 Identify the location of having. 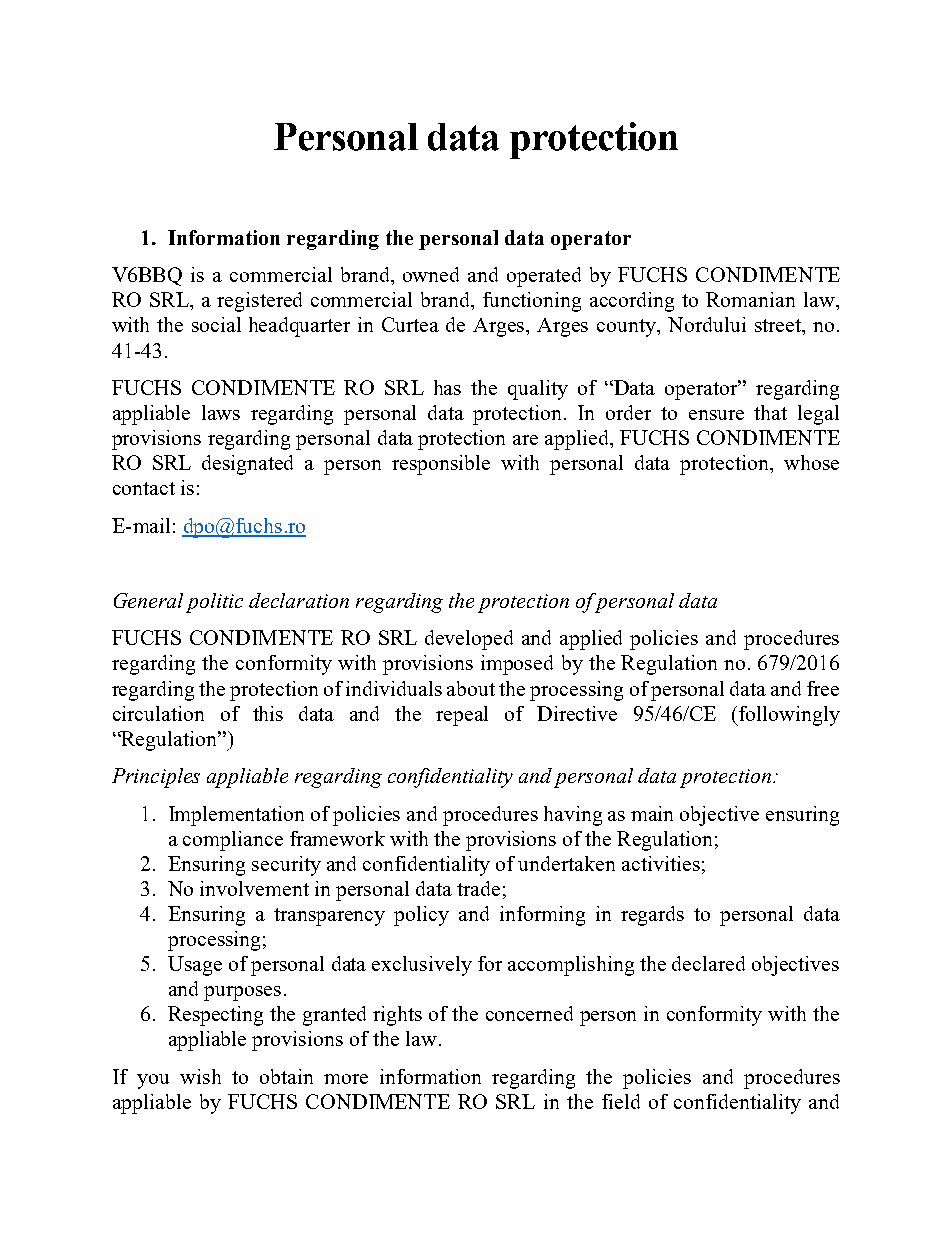
(573, 816).
